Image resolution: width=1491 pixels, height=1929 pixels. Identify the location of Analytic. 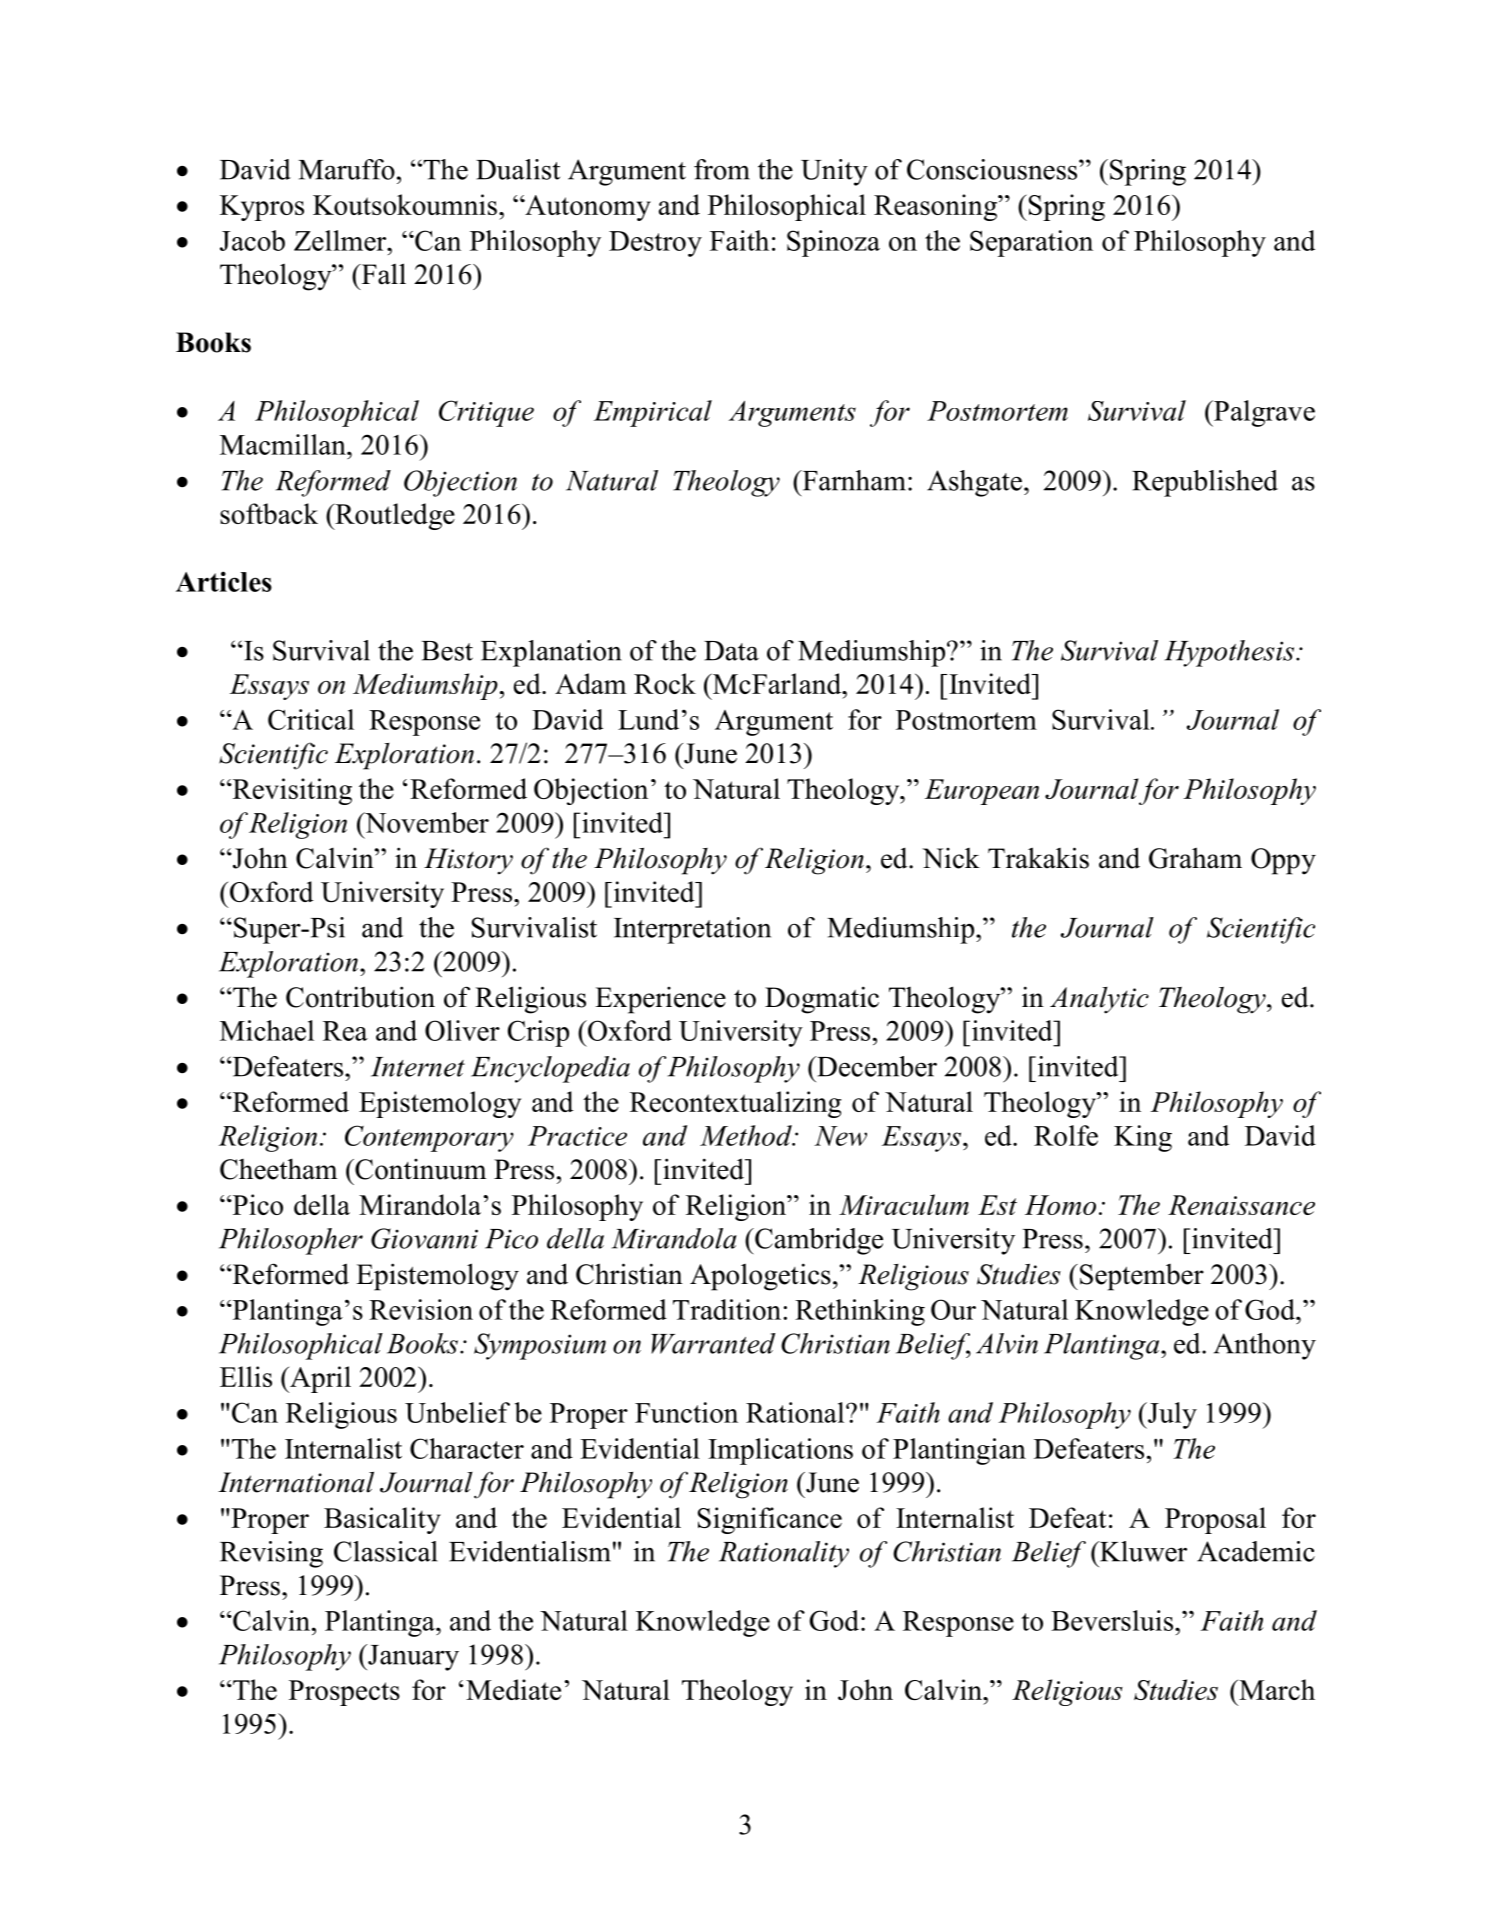
(1099, 1000).
